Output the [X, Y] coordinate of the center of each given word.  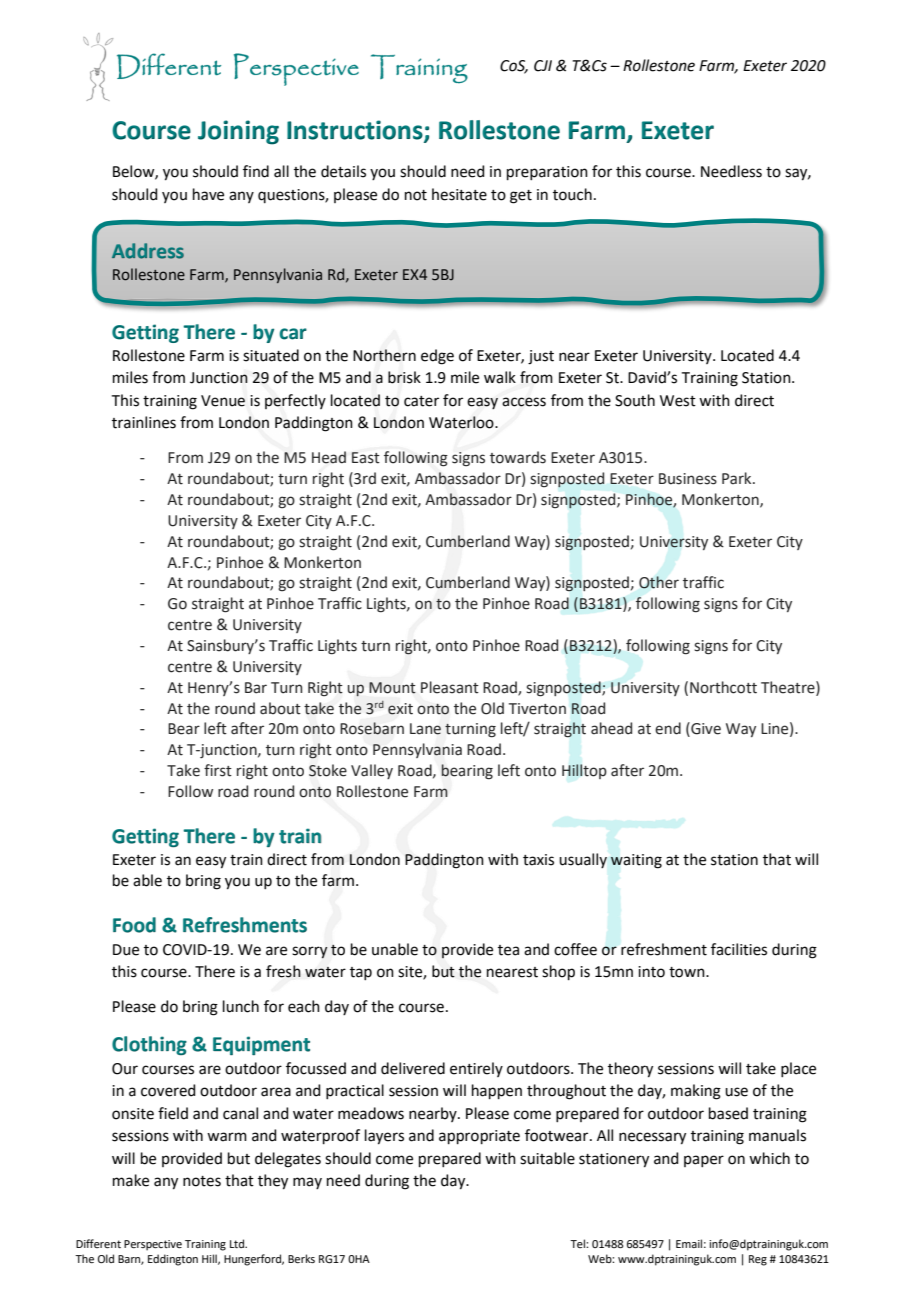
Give [705, 729]
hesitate [459, 194]
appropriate [479, 1137]
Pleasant [450, 687]
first [218, 770]
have [208, 194]
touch [572, 194]
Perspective [153, 1245]
